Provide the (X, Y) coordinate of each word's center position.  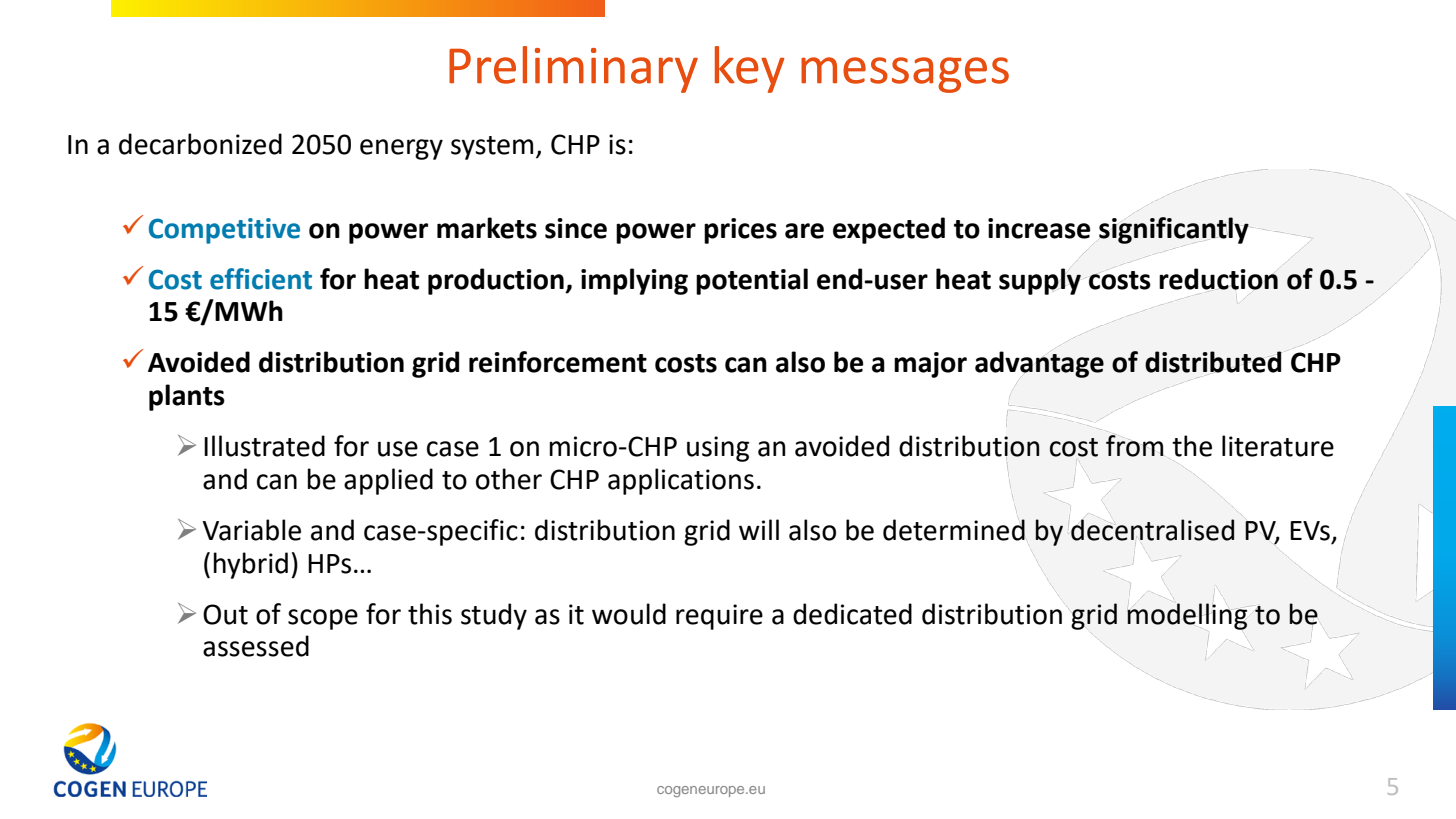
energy (401, 149)
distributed (1213, 362)
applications (681, 481)
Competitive (224, 231)
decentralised (1152, 530)
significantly (1174, 230)
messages (905, 75)
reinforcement (558, 362)
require (719, 617)
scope (323, 619)
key (750, 69)
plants (187, 397)
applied (388, 481)
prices (740, 231)
